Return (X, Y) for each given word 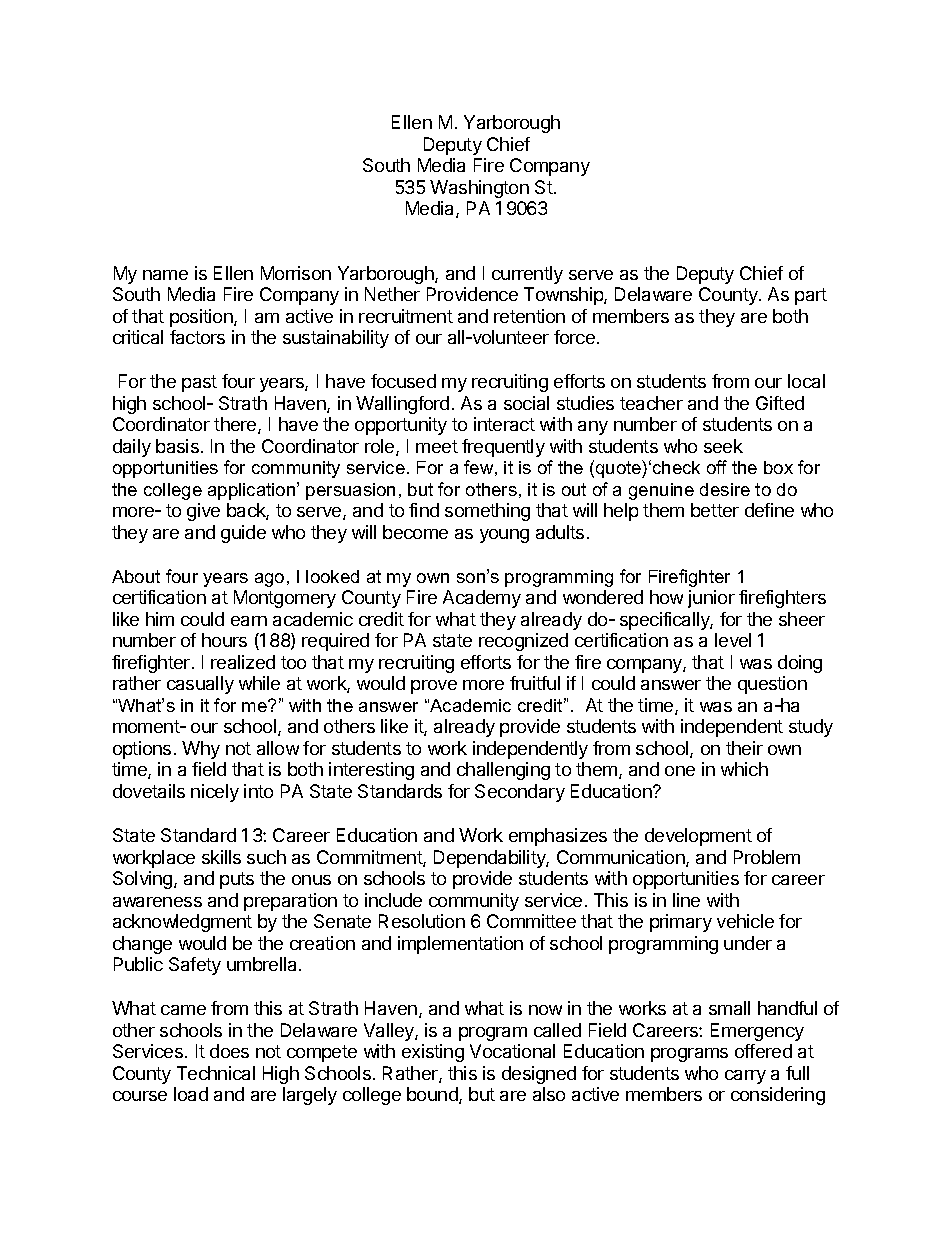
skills (221, 857)
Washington (479, 189)
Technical (216, 1073)
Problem (767, 857)
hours (224, 640)
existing (433, 1053)
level (733, 640)
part (811, 296)
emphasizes (558, 837)
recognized (523, 642)
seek (723, 446)
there (236, 425)
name (165, 275)
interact (504, 424)
